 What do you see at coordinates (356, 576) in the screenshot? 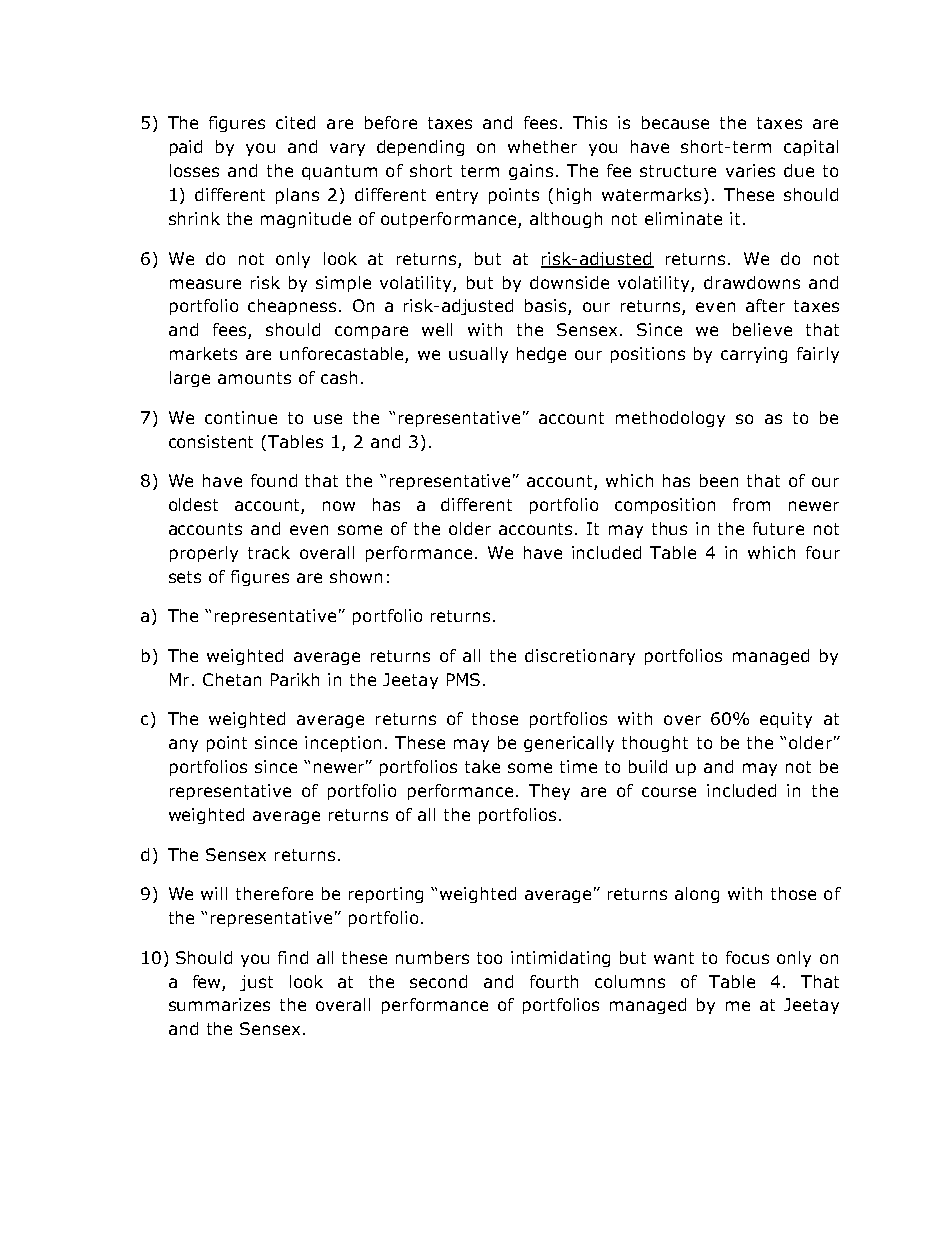
I see `shown` at bounding box center [356, 576].
